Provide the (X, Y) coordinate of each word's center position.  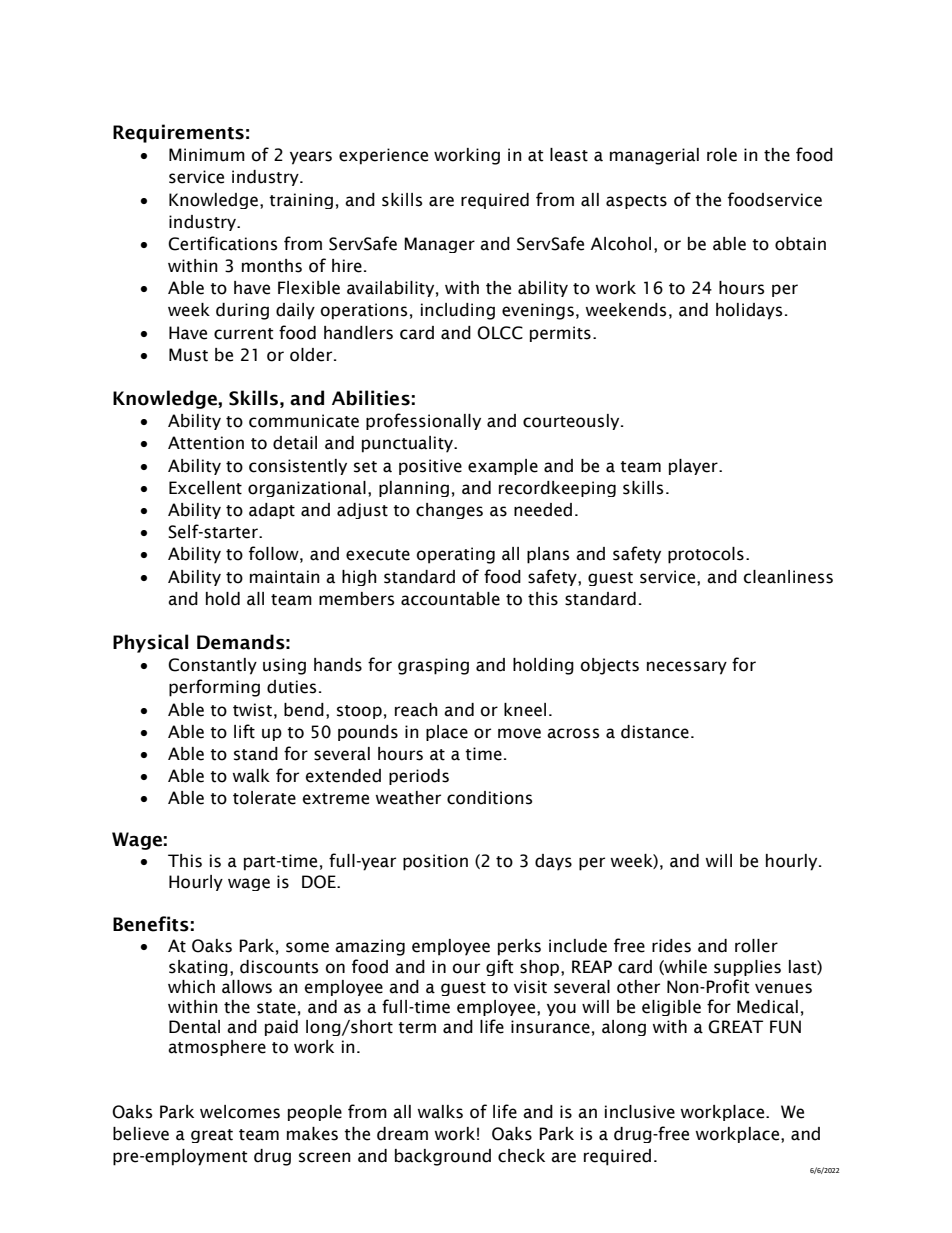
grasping (433, 666)
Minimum (207, 155)
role (722, 155)
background (443, 1157)
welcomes (240, 1112)
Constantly (212, 666)
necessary (687, 668)
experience (383, 156)
